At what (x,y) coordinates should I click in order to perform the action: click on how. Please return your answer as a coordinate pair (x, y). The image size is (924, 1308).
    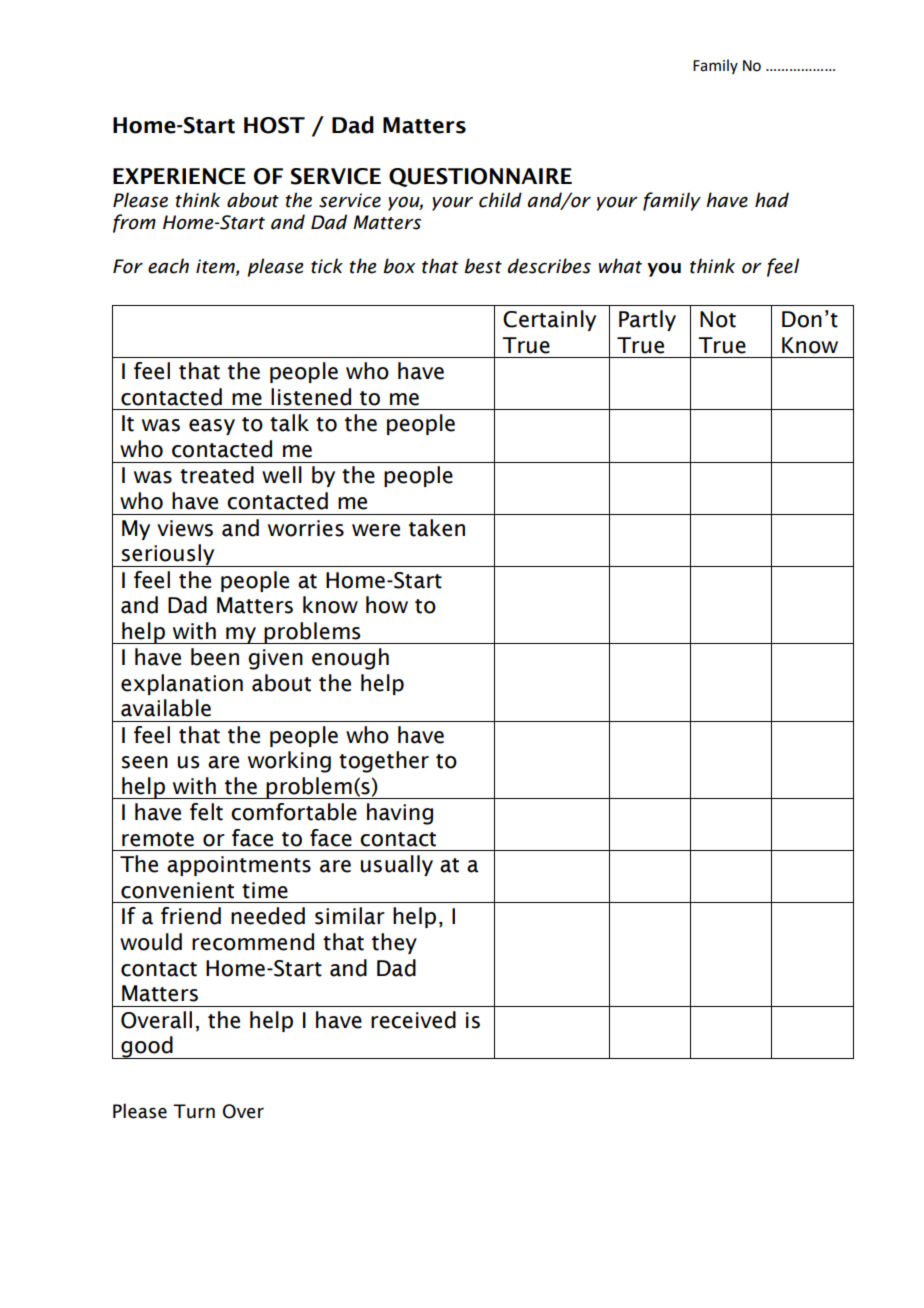
    Looking at the image, I should click on (387, 605).
